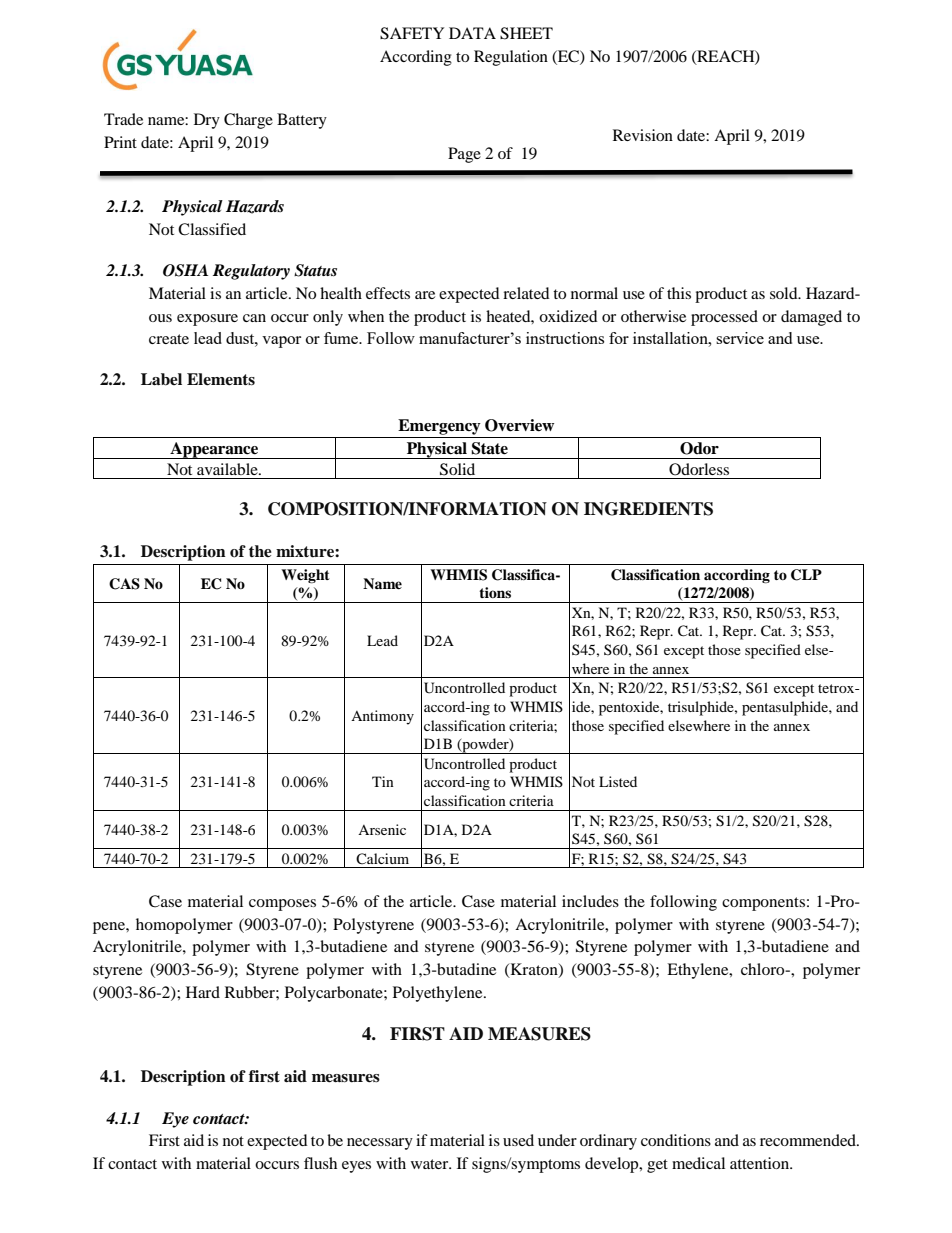  I want to click on Dry, so click(207, 121).
